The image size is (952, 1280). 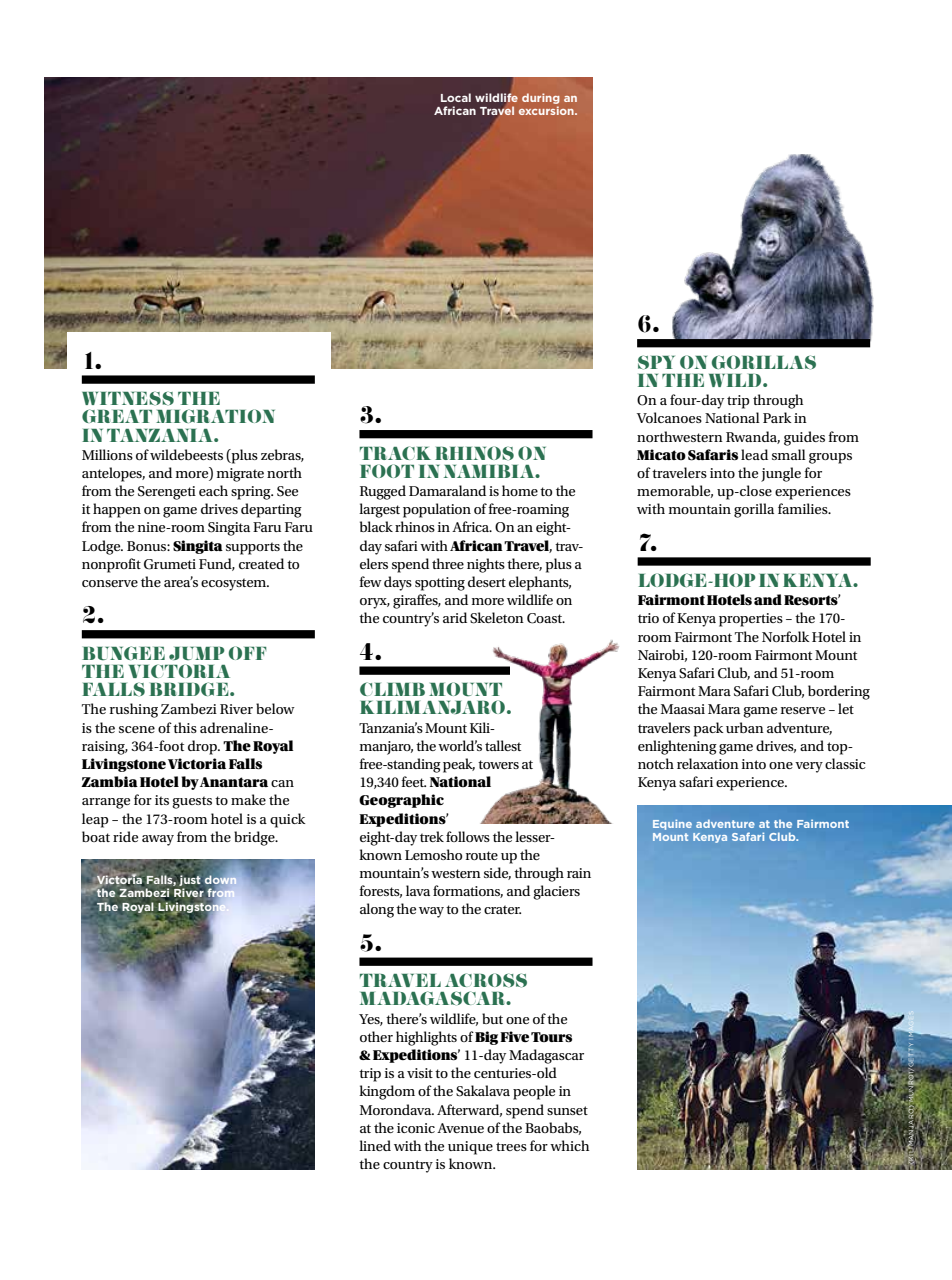 What do you see at coordinates (197, 654) in the page?
I see `JUMP` at bounding box center [197, 654].
